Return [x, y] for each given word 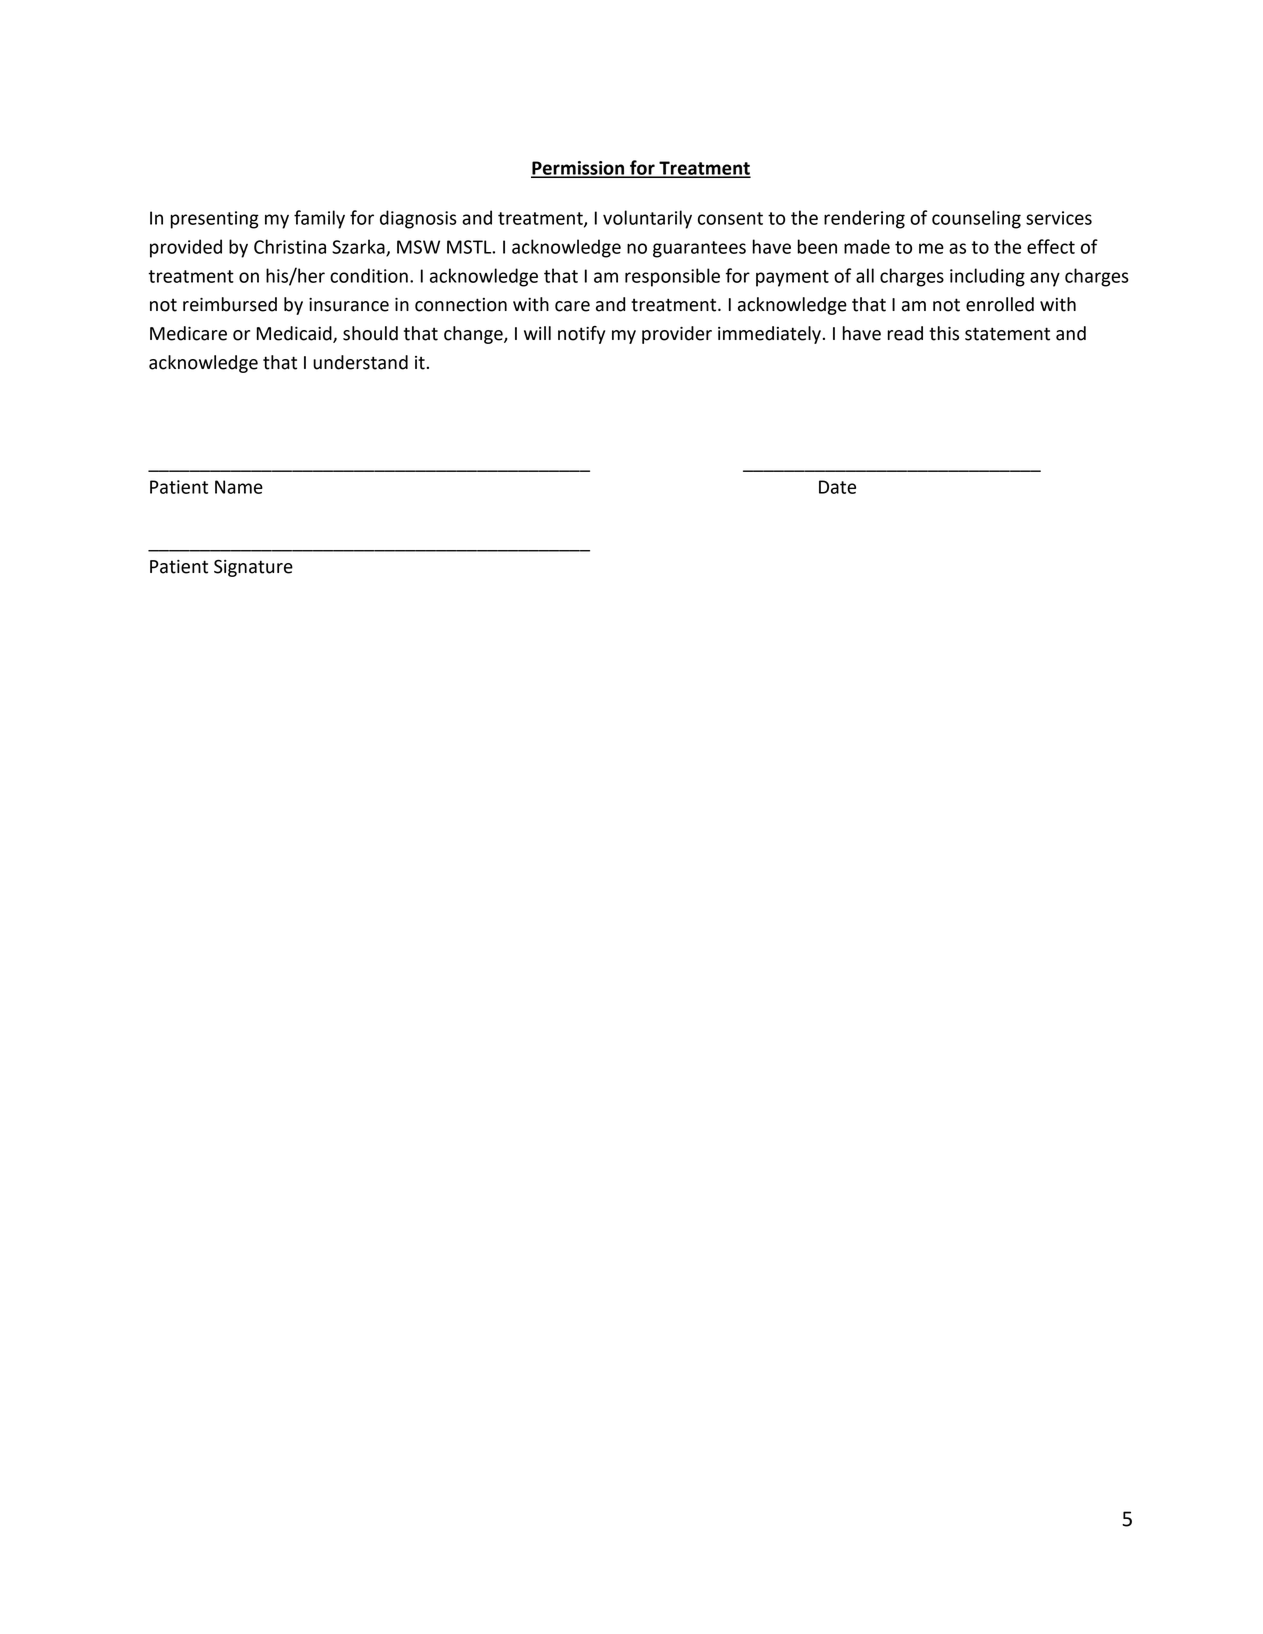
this [944, 333]
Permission [578, 169]
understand [360, 362]
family [319, 219]
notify [581, 335]
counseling [976, 219]
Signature [253, 568]
